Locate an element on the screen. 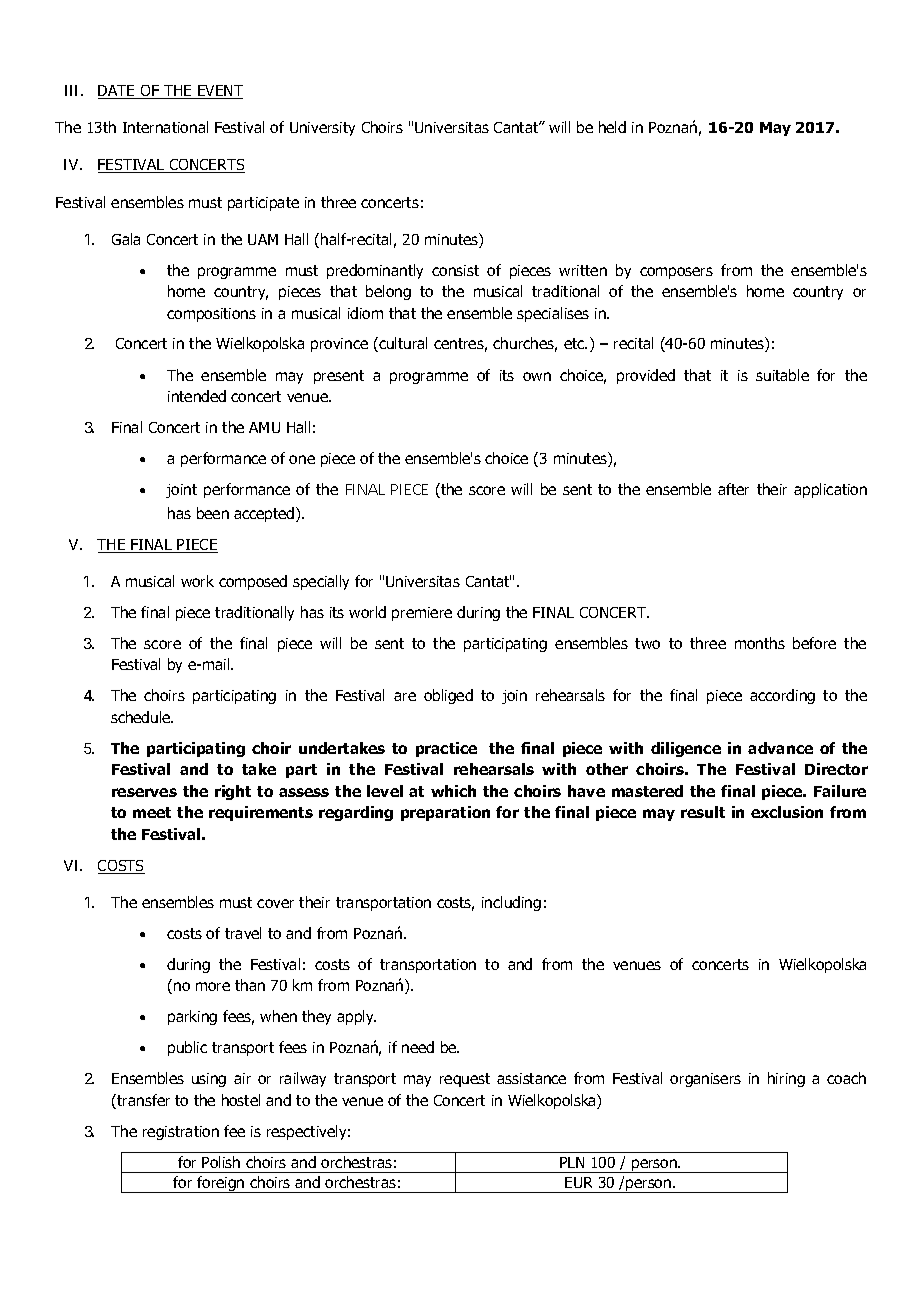 The width and height of the screenshot is (924, 1308). been is located at coordinates (213, 513).
